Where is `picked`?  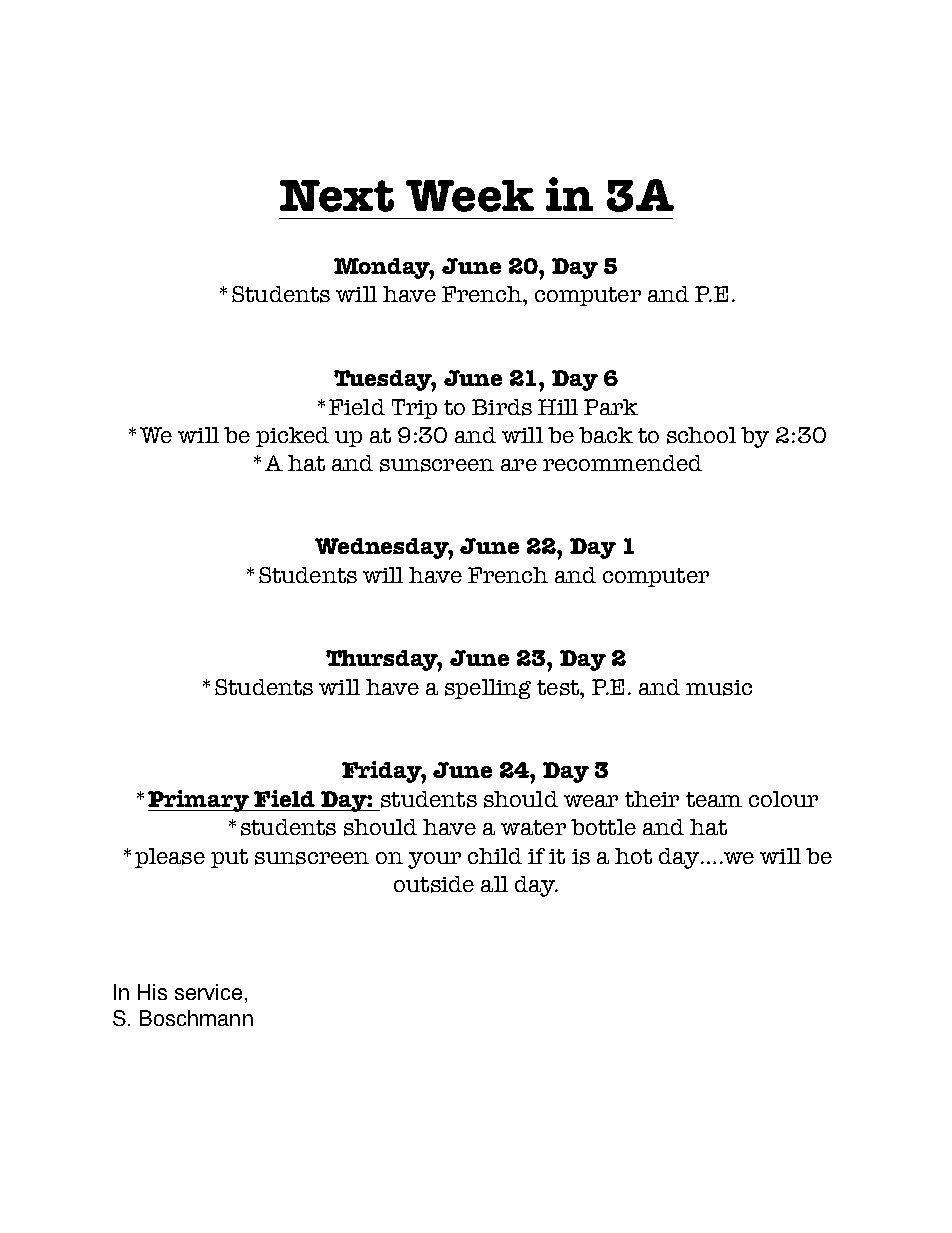
picked is located at coordinates (292, 437).
